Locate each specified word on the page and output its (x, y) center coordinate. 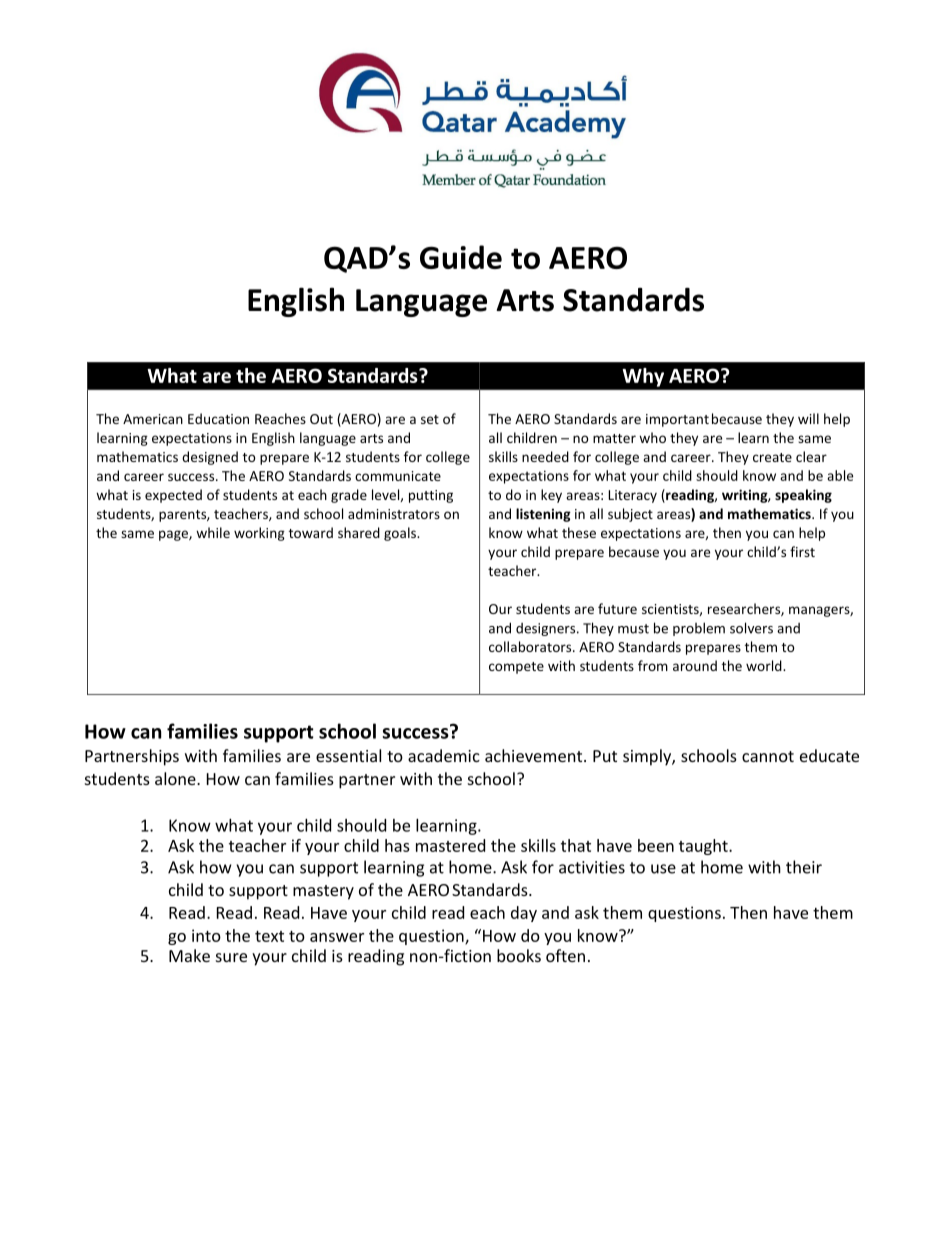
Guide (461, 257)
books (519, 955)
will (808, 418)
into (206, 935)
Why (643, 377)
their (804, 867)
